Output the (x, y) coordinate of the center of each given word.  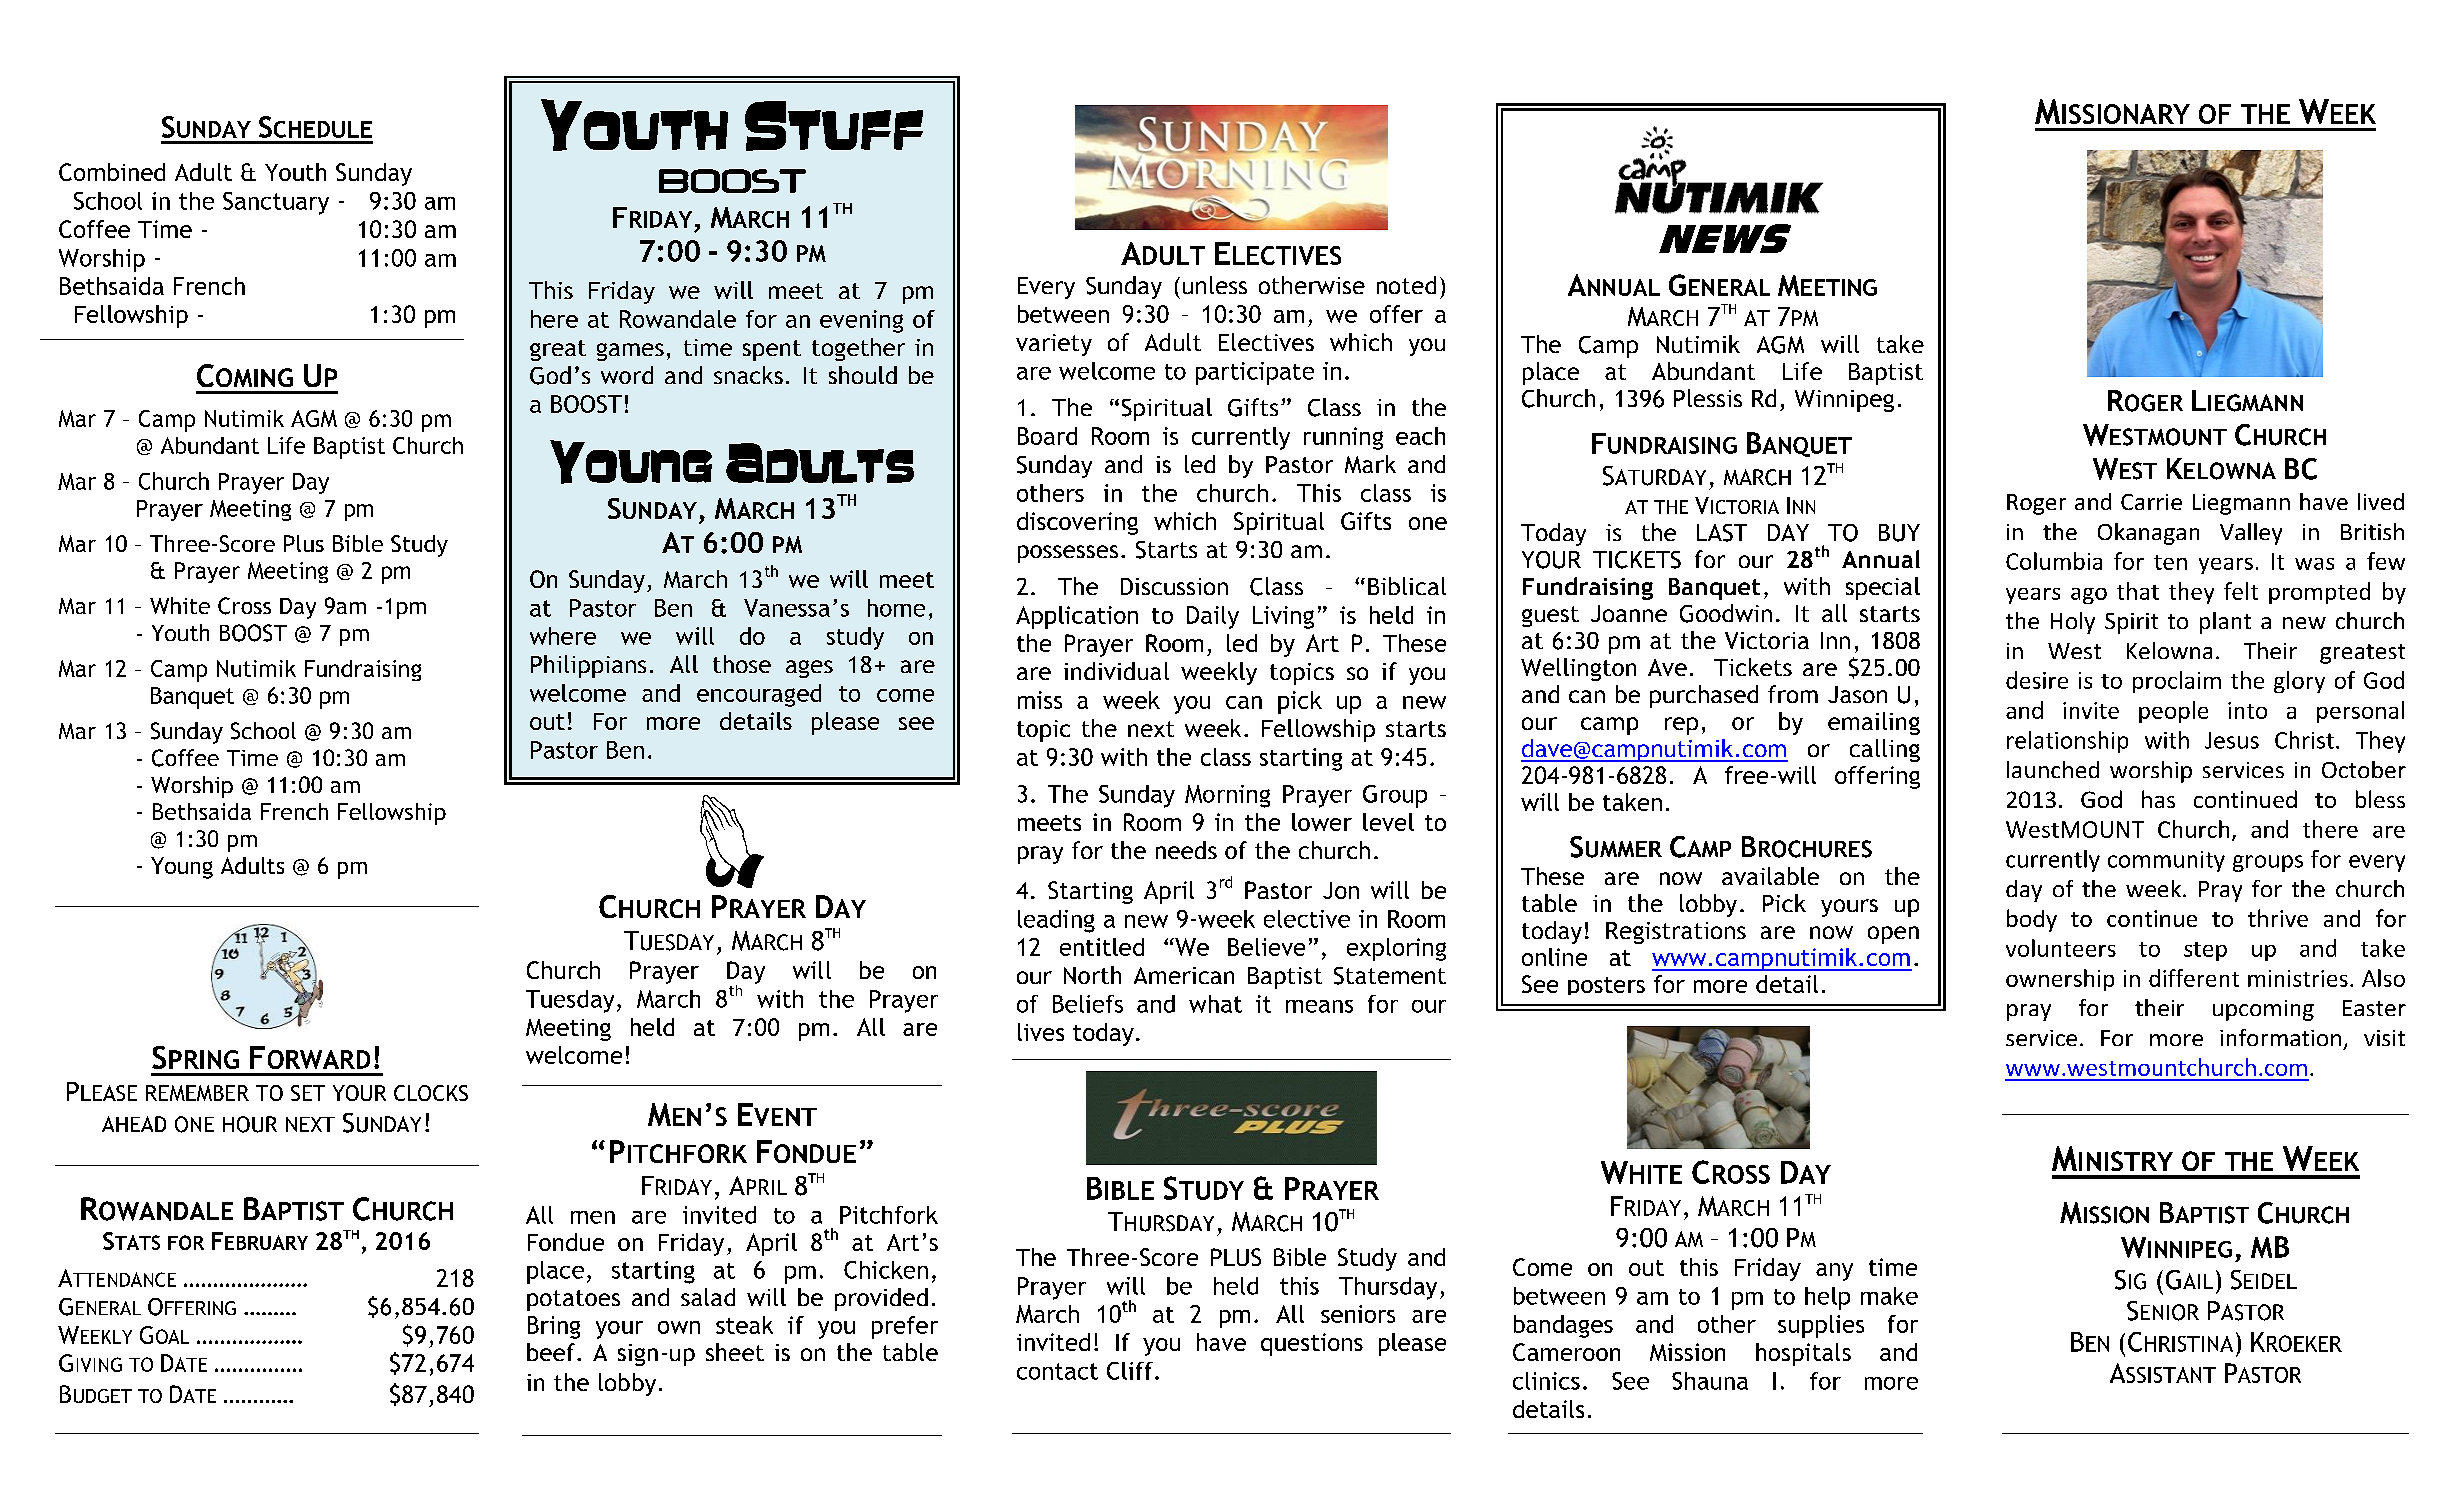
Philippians (588, 666)
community (2166, 861)
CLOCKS (431, 1093)
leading (1056, 921)
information (2280, 1037)
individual (1116, 671)
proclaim (2177, 682)
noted (1406, 285)
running (1343, 438)
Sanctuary (276, 203)
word (627, 375)
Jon (1341, 890)
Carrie (2151, 502)
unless (1215, 285)
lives (1041, 1032)
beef (551, 1352)
